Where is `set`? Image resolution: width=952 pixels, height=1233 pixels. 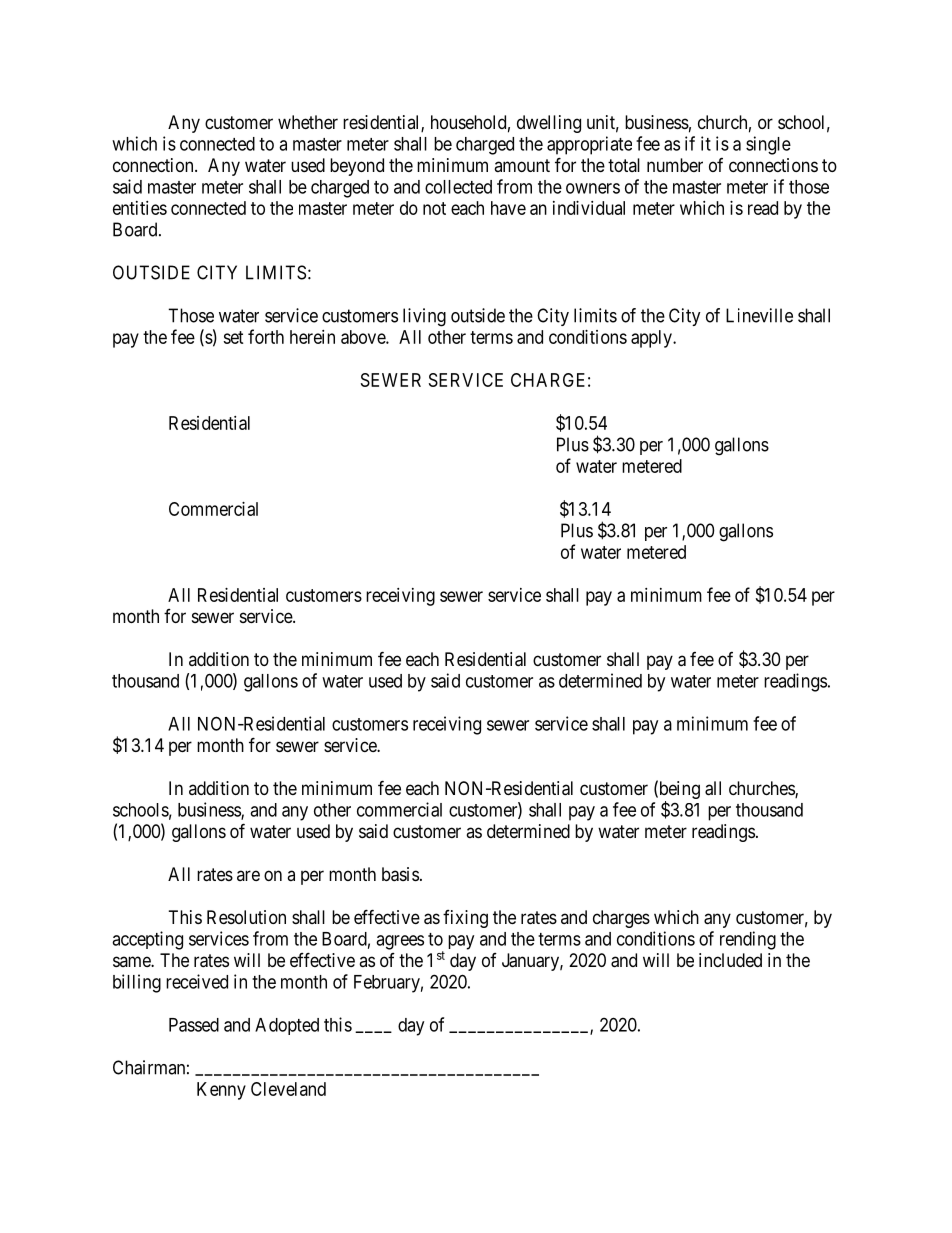
set is located at coordinates (233, 337).
